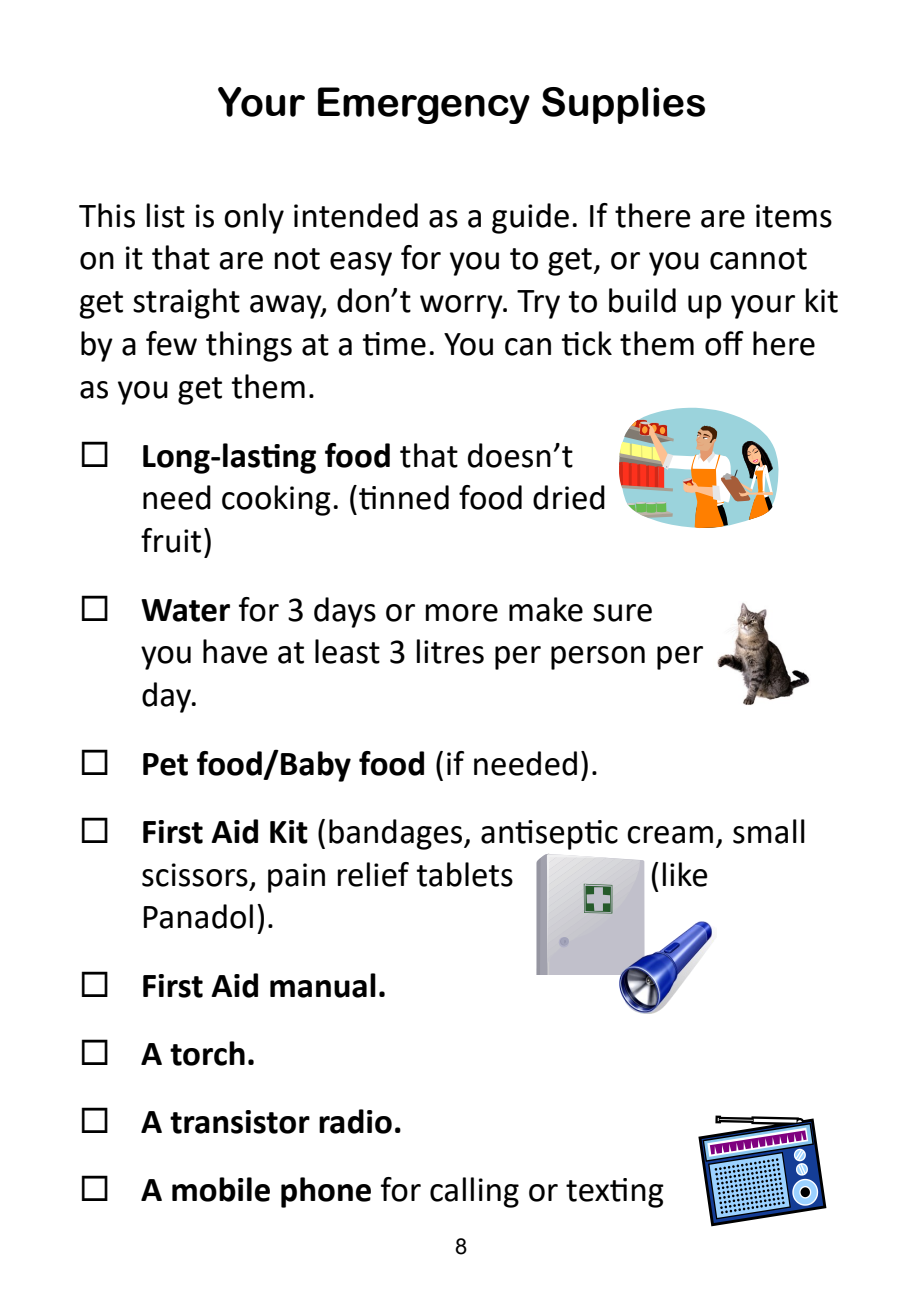  I want to click on list, so click(166, 215).
